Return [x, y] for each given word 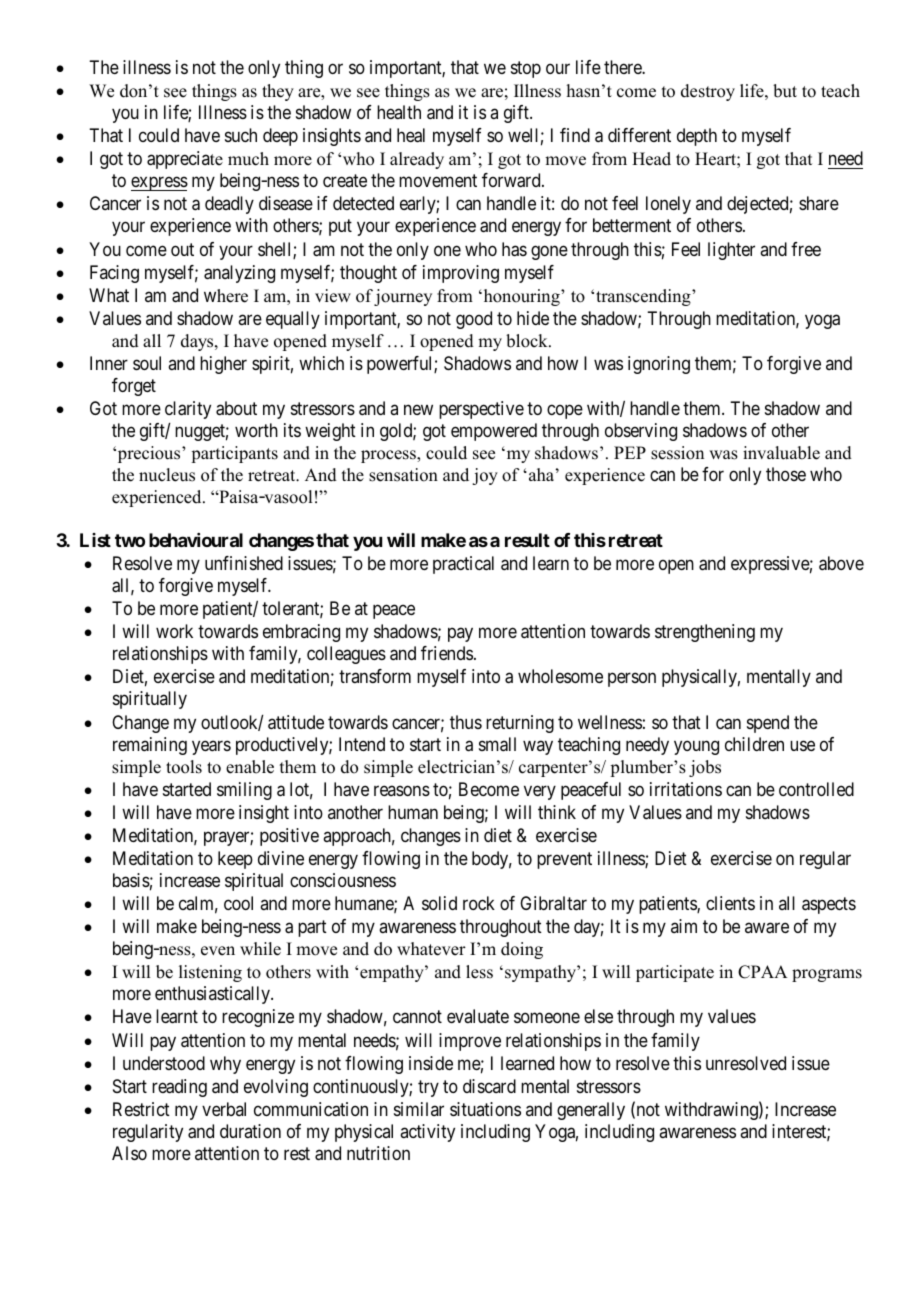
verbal [224, 1109]
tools [184, 767]
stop [526, 69]
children [754, 744]
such [241, 135]
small [497, 744]
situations [485, 1109]
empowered [494, 432]
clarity [188, 410]
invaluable [781, 453]
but [785, 91]
